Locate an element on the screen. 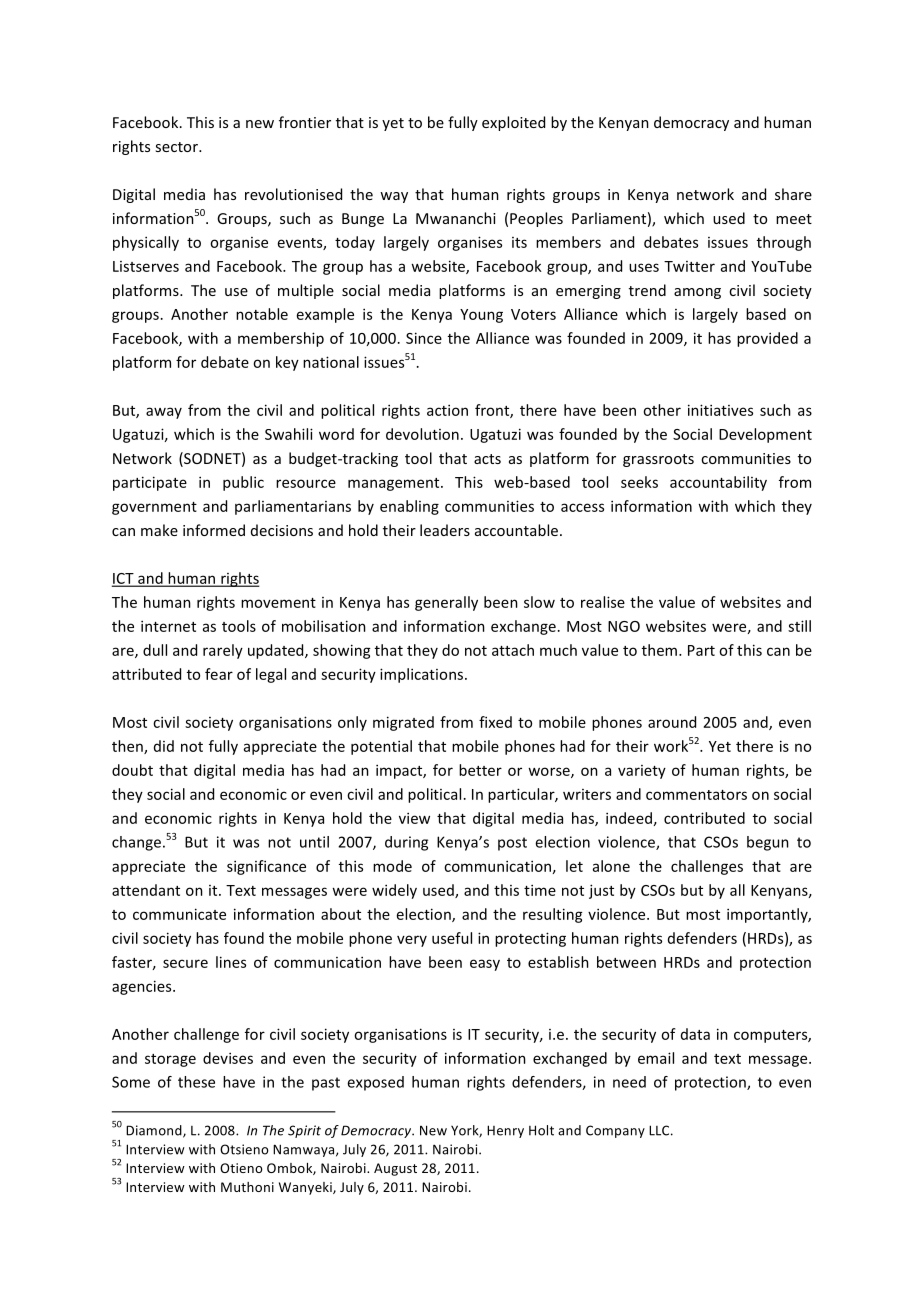 The width and height of the screenshot is (924, 1308). sector is located at coordinates (177, 147).
